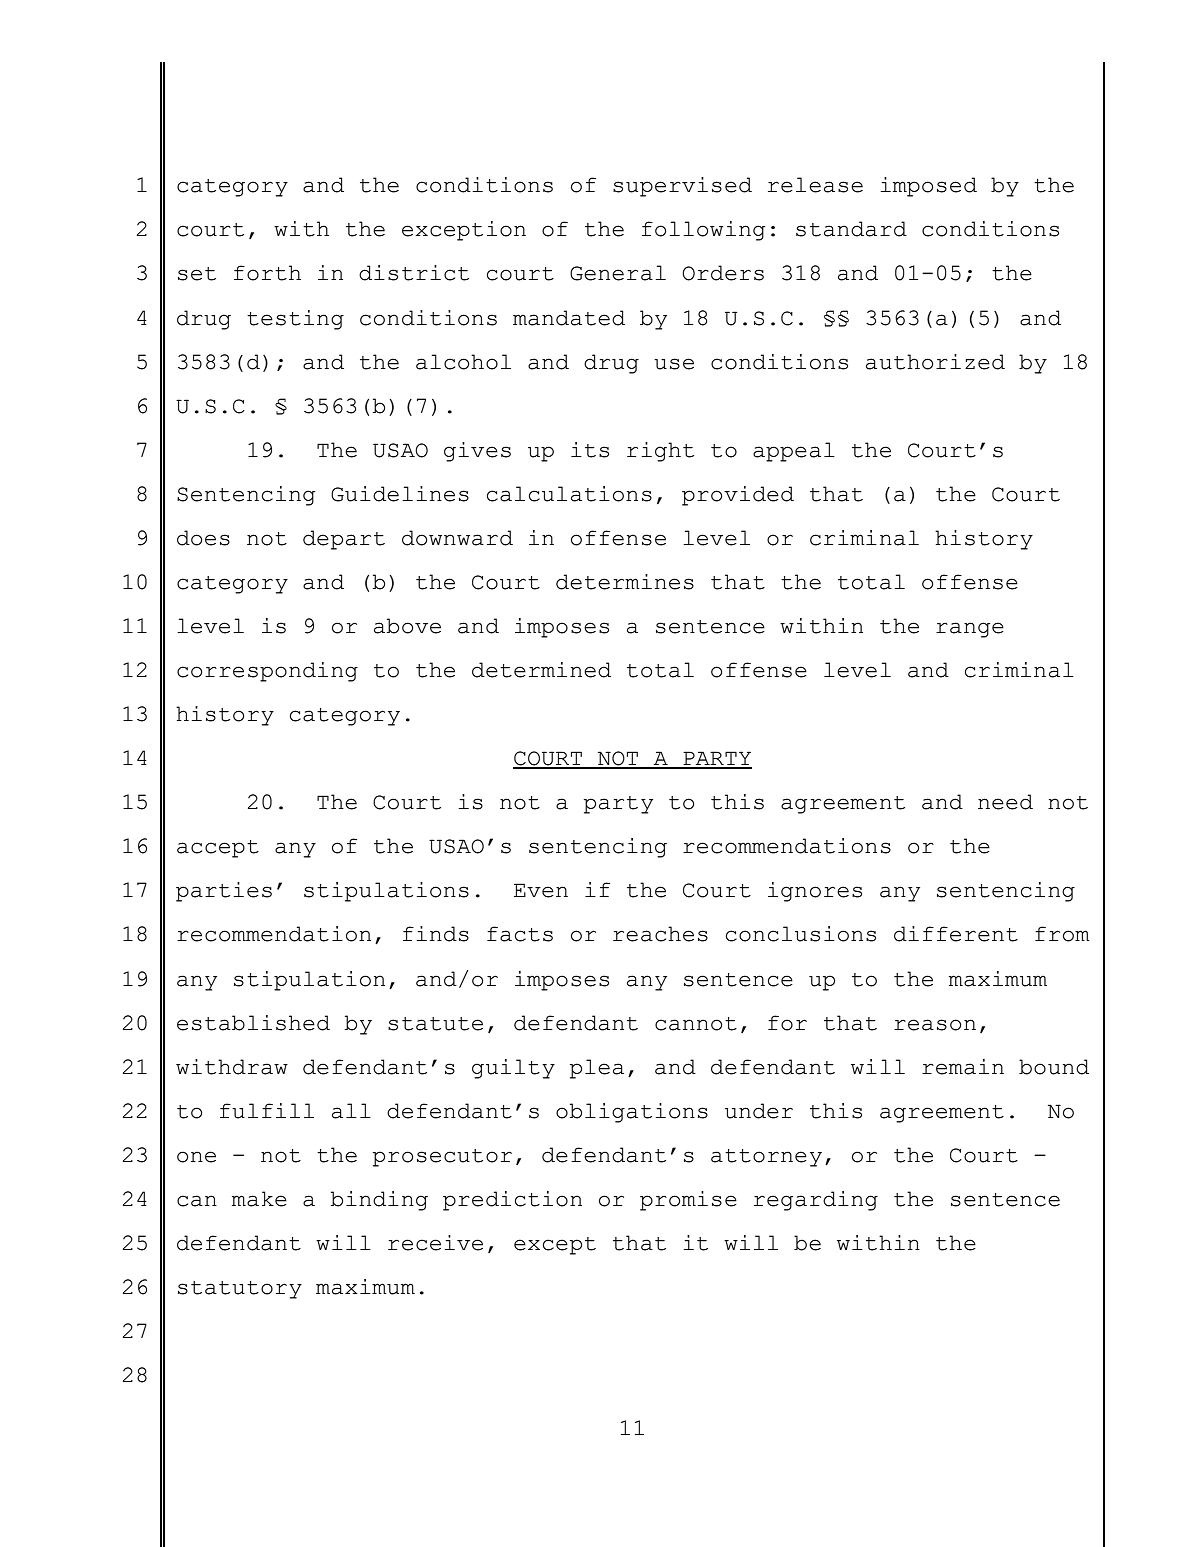  What do you see at coordinates (928, 187) in the page?
I see `imposed` at bounding box center [928, 187].
